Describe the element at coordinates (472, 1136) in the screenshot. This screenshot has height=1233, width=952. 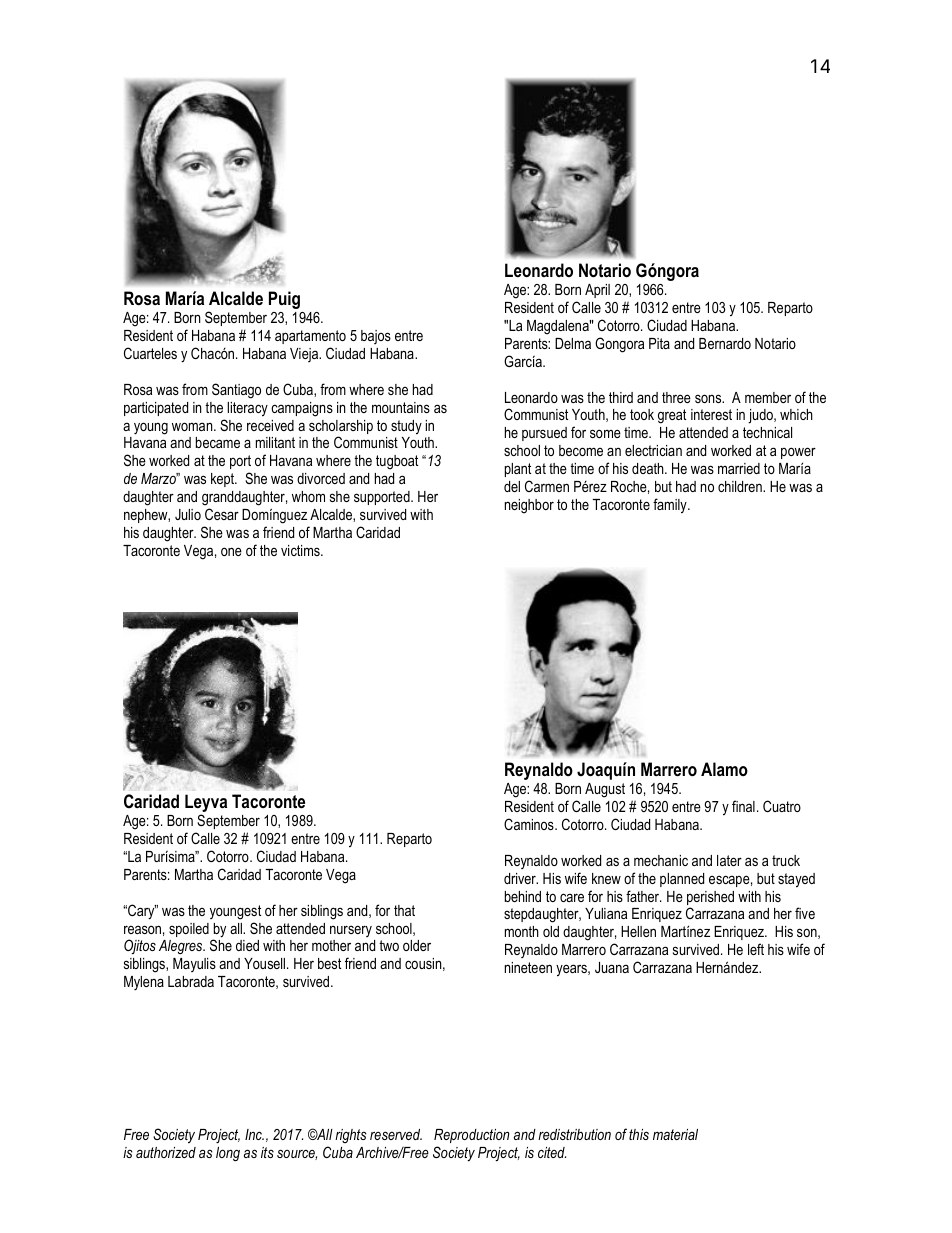
I see `Reproduction` at that location.
